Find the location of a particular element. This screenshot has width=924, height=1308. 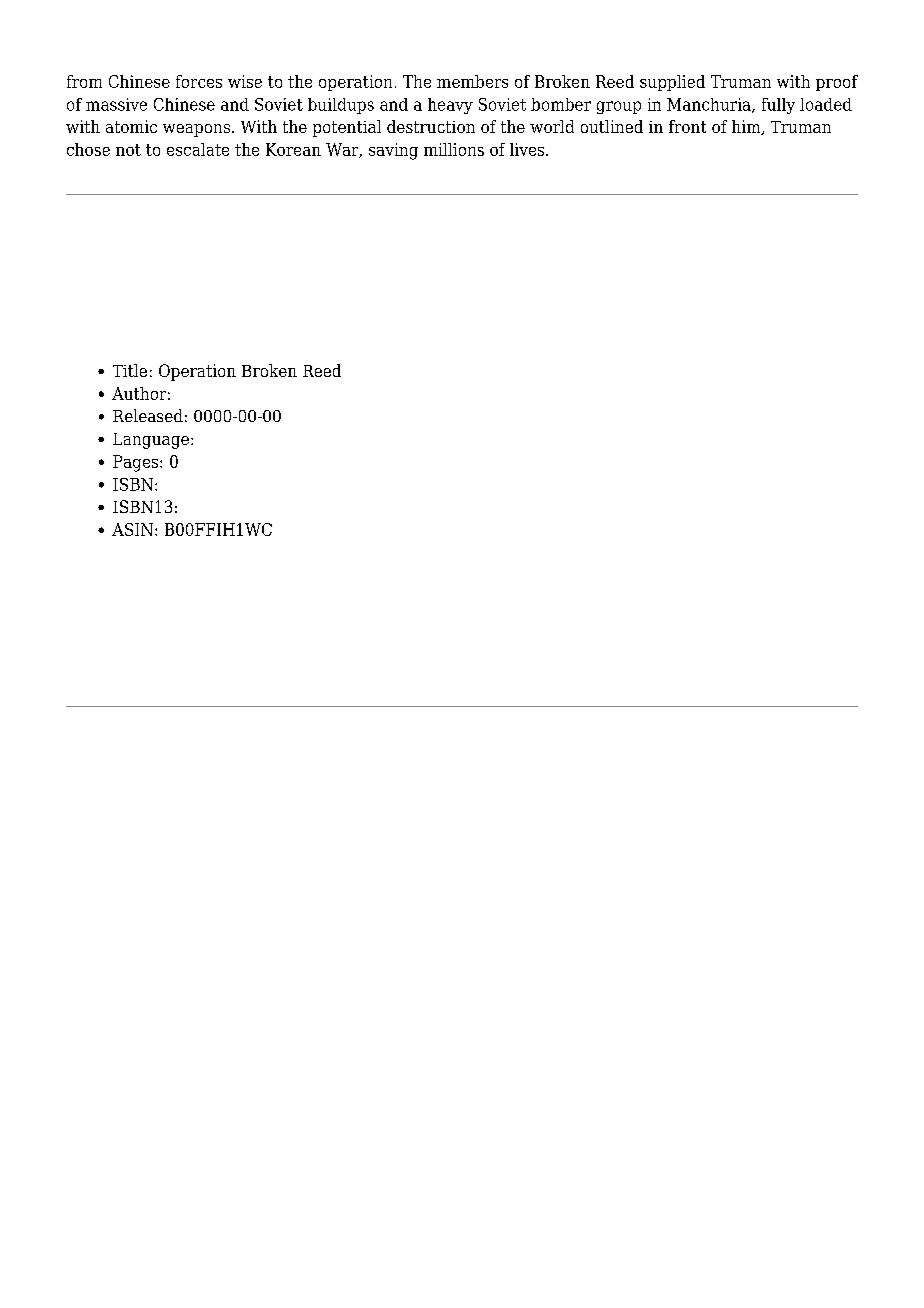

chose is located at coordinates (88, 149).
